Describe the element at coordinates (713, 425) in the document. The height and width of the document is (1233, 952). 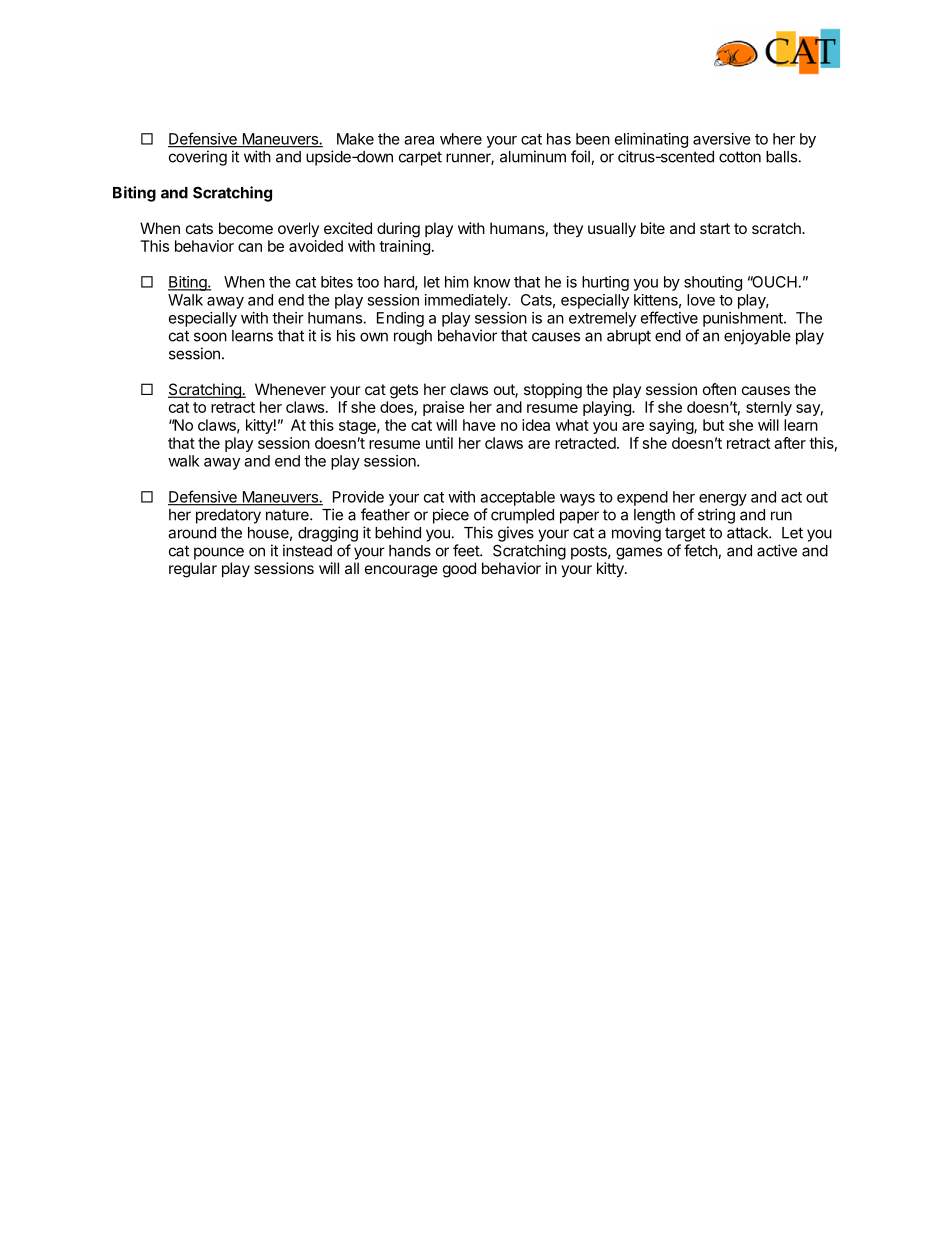
I see `but` at that location.
